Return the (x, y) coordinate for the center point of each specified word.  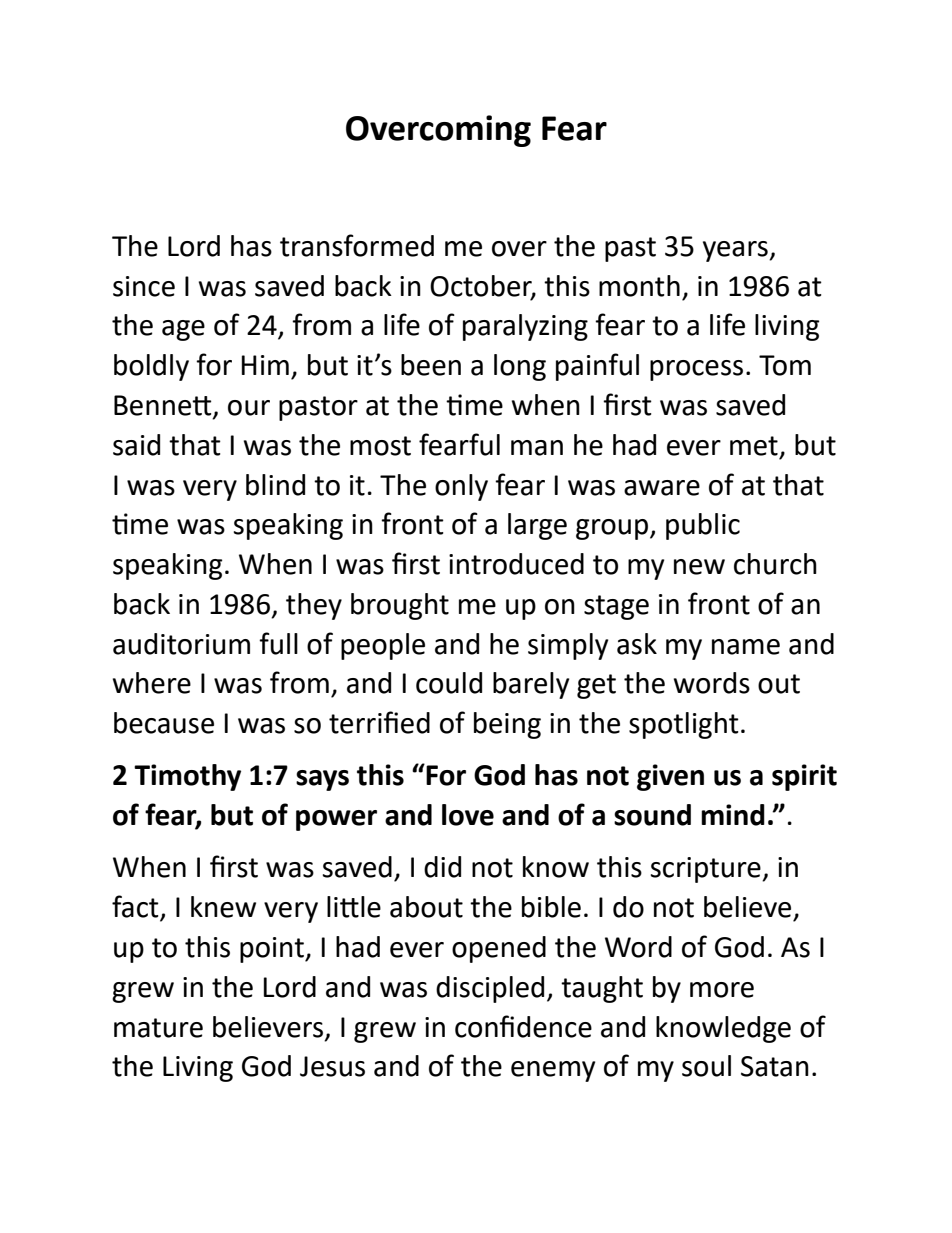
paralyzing (525, 327)
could (449, 683)
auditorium (181, 644)
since (144, 286)
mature (158, 1028)
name (746, 647)
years (736, 251)
